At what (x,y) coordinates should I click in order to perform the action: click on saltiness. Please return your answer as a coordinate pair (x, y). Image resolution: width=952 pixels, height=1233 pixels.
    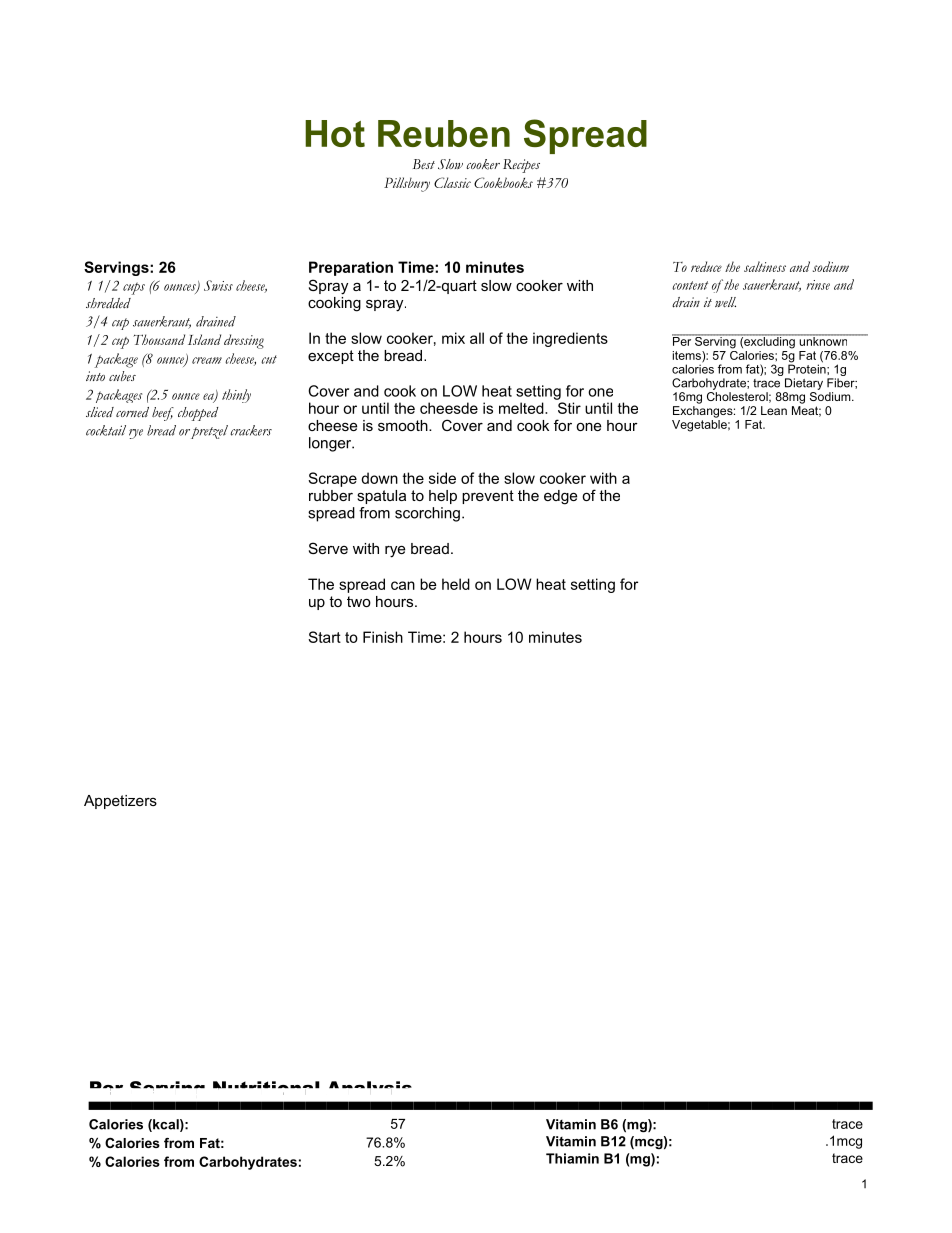
    Looking at the image, I should click on (765, 266).
